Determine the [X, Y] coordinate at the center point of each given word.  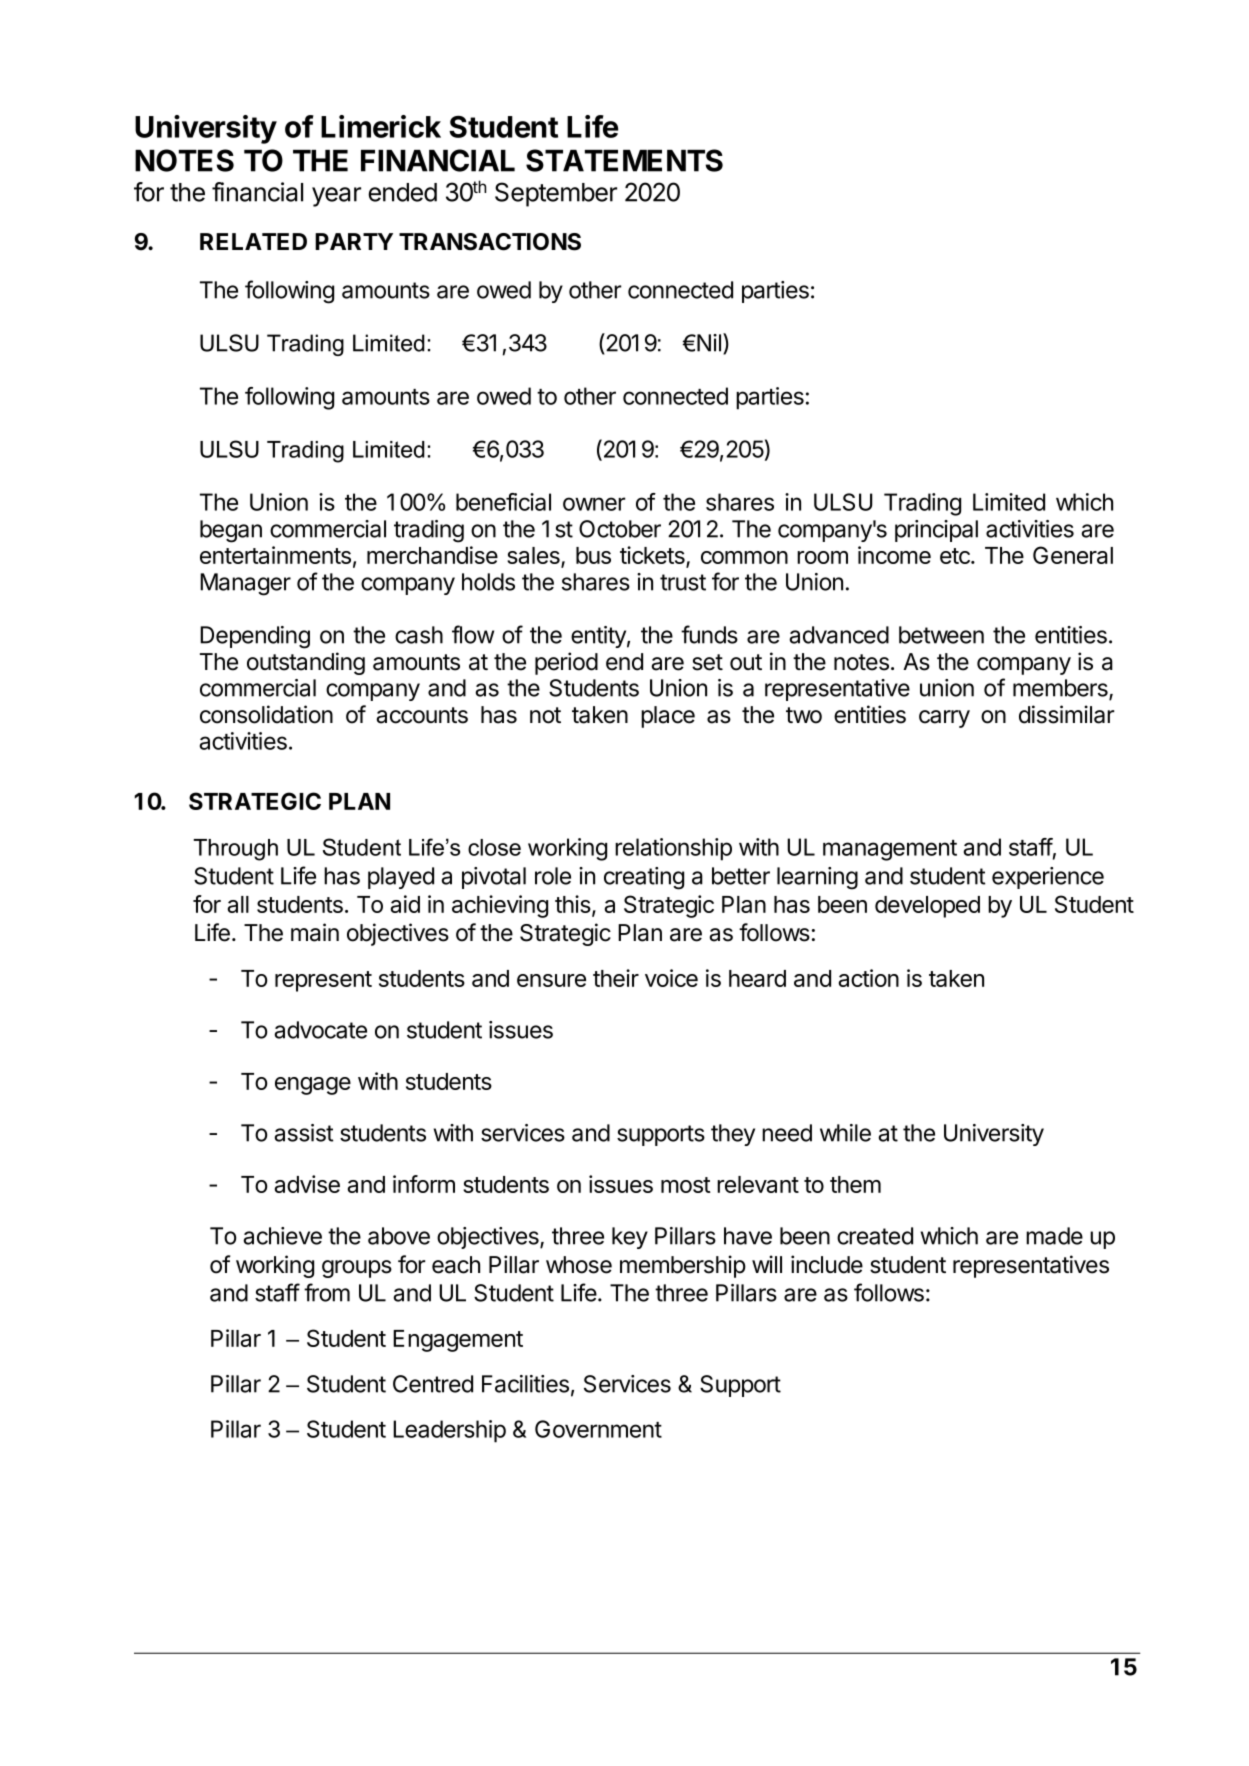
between [941, 635]
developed [927, 907]
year [336, 197]
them [855, 1184]
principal [936, 531]
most [686, 1185]
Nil [708, 343]
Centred [433, 1384]
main [315, 932]
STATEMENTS [624, 160]
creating [644, 878]
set [707, 662]
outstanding [306, 663]
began [231, 531]
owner [594, 504]
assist [304, 1133]
